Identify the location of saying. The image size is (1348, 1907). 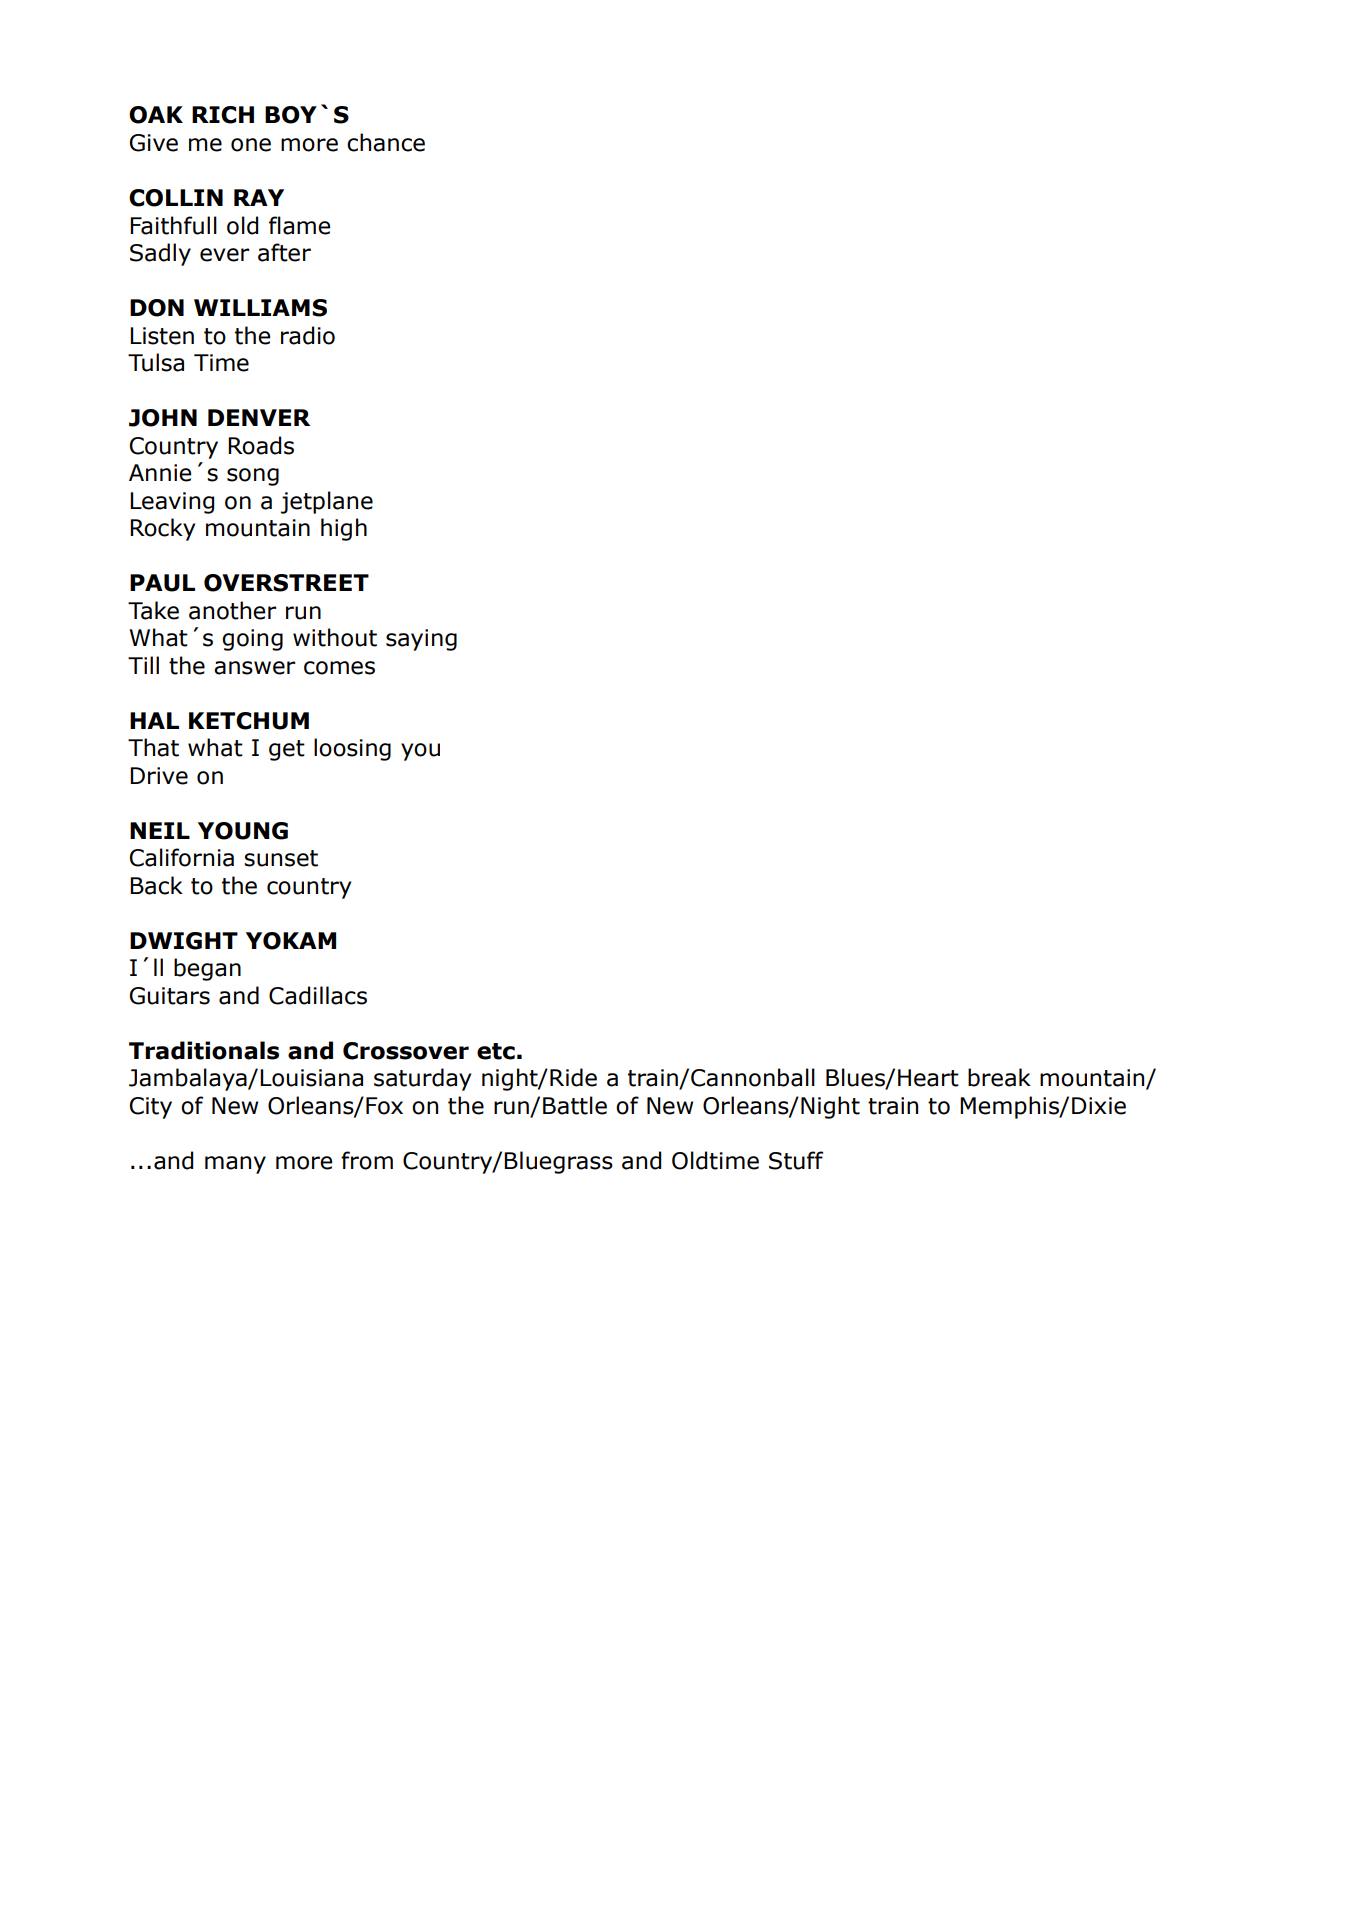
(421, 640).
